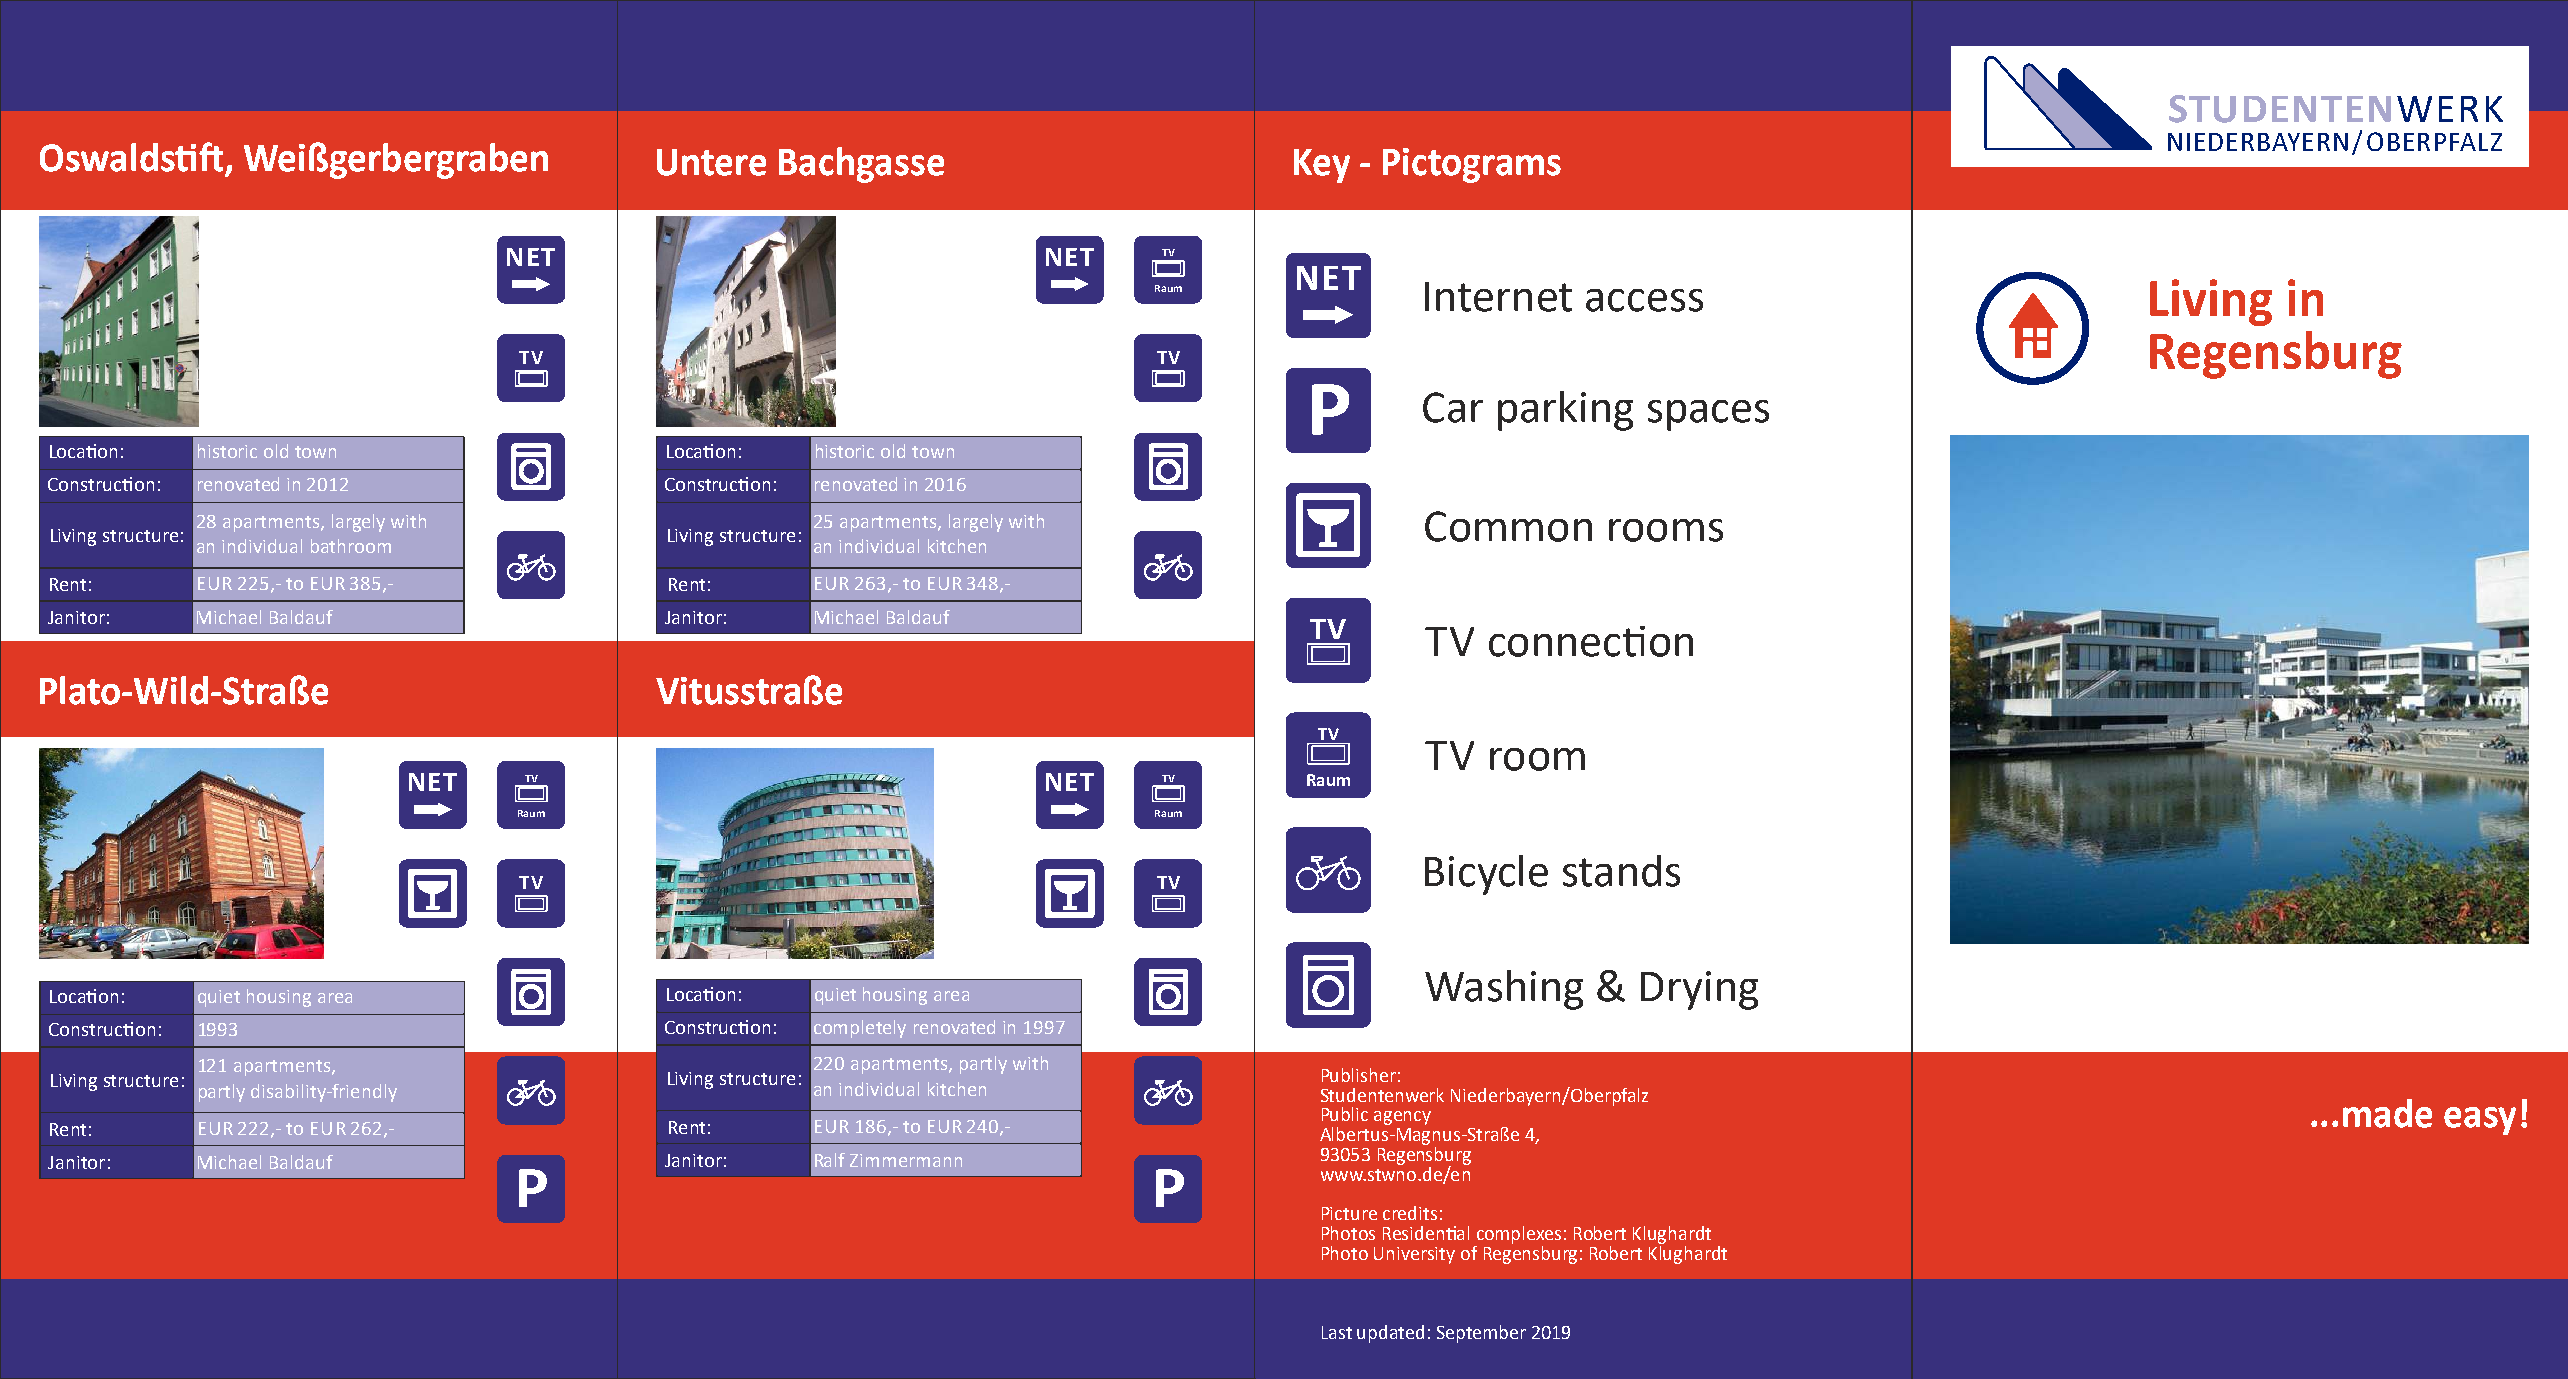 The image size is (2568, 1379). I want to click on Common, so click(1508, 526).
